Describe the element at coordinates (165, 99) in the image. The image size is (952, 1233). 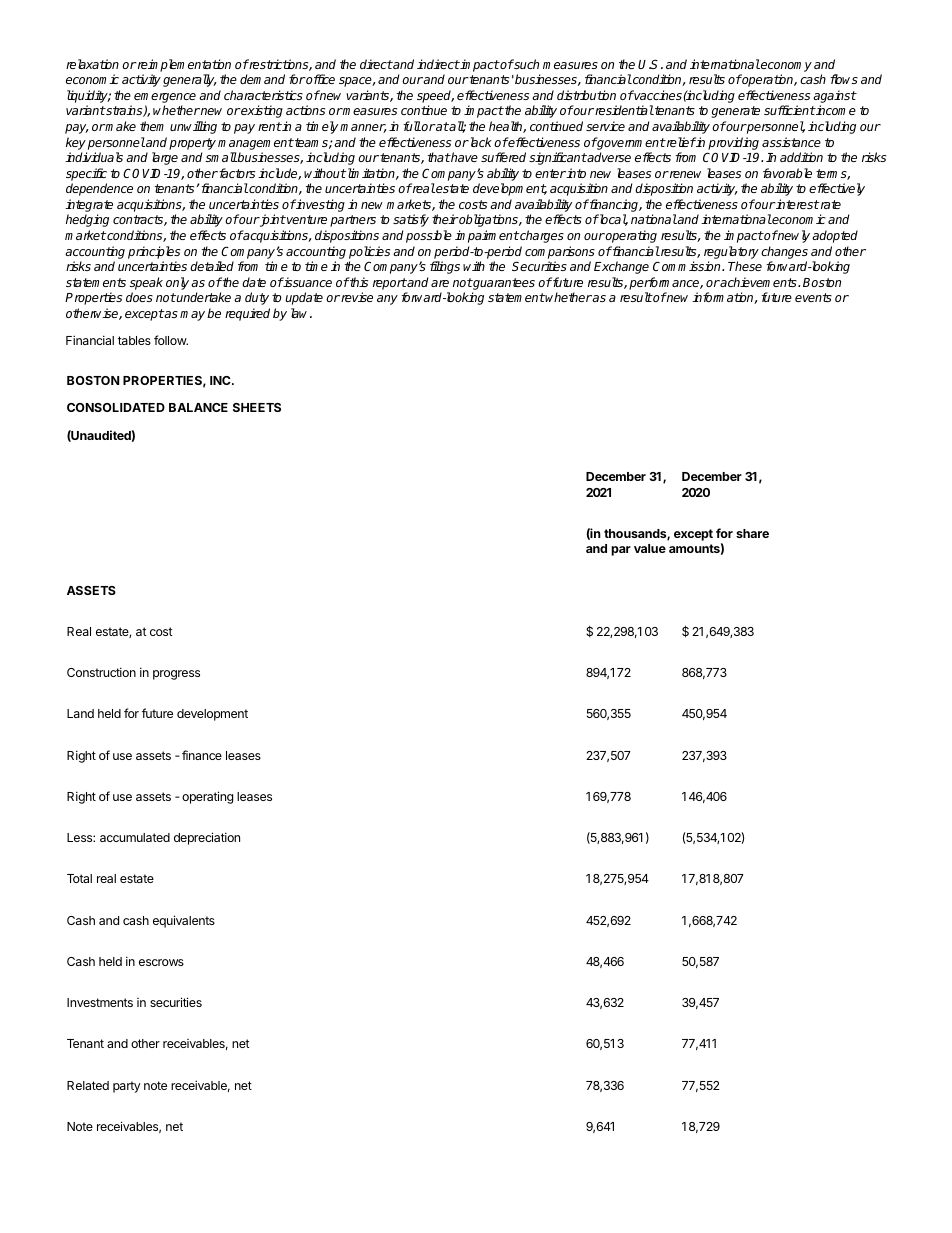
I see `emergence` at that location.
